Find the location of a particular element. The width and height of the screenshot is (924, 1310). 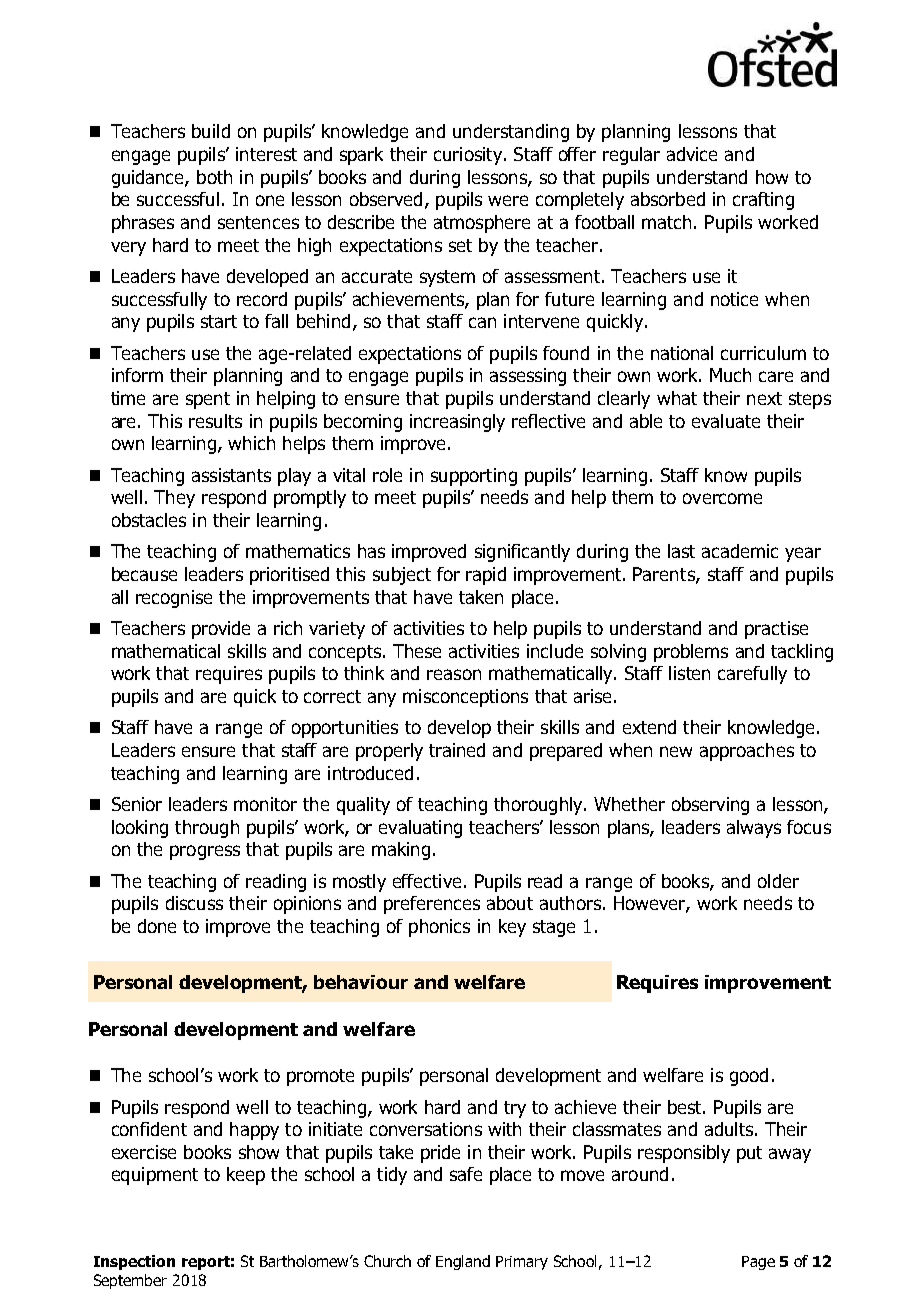

England is located at coordinates (463, 1262).
